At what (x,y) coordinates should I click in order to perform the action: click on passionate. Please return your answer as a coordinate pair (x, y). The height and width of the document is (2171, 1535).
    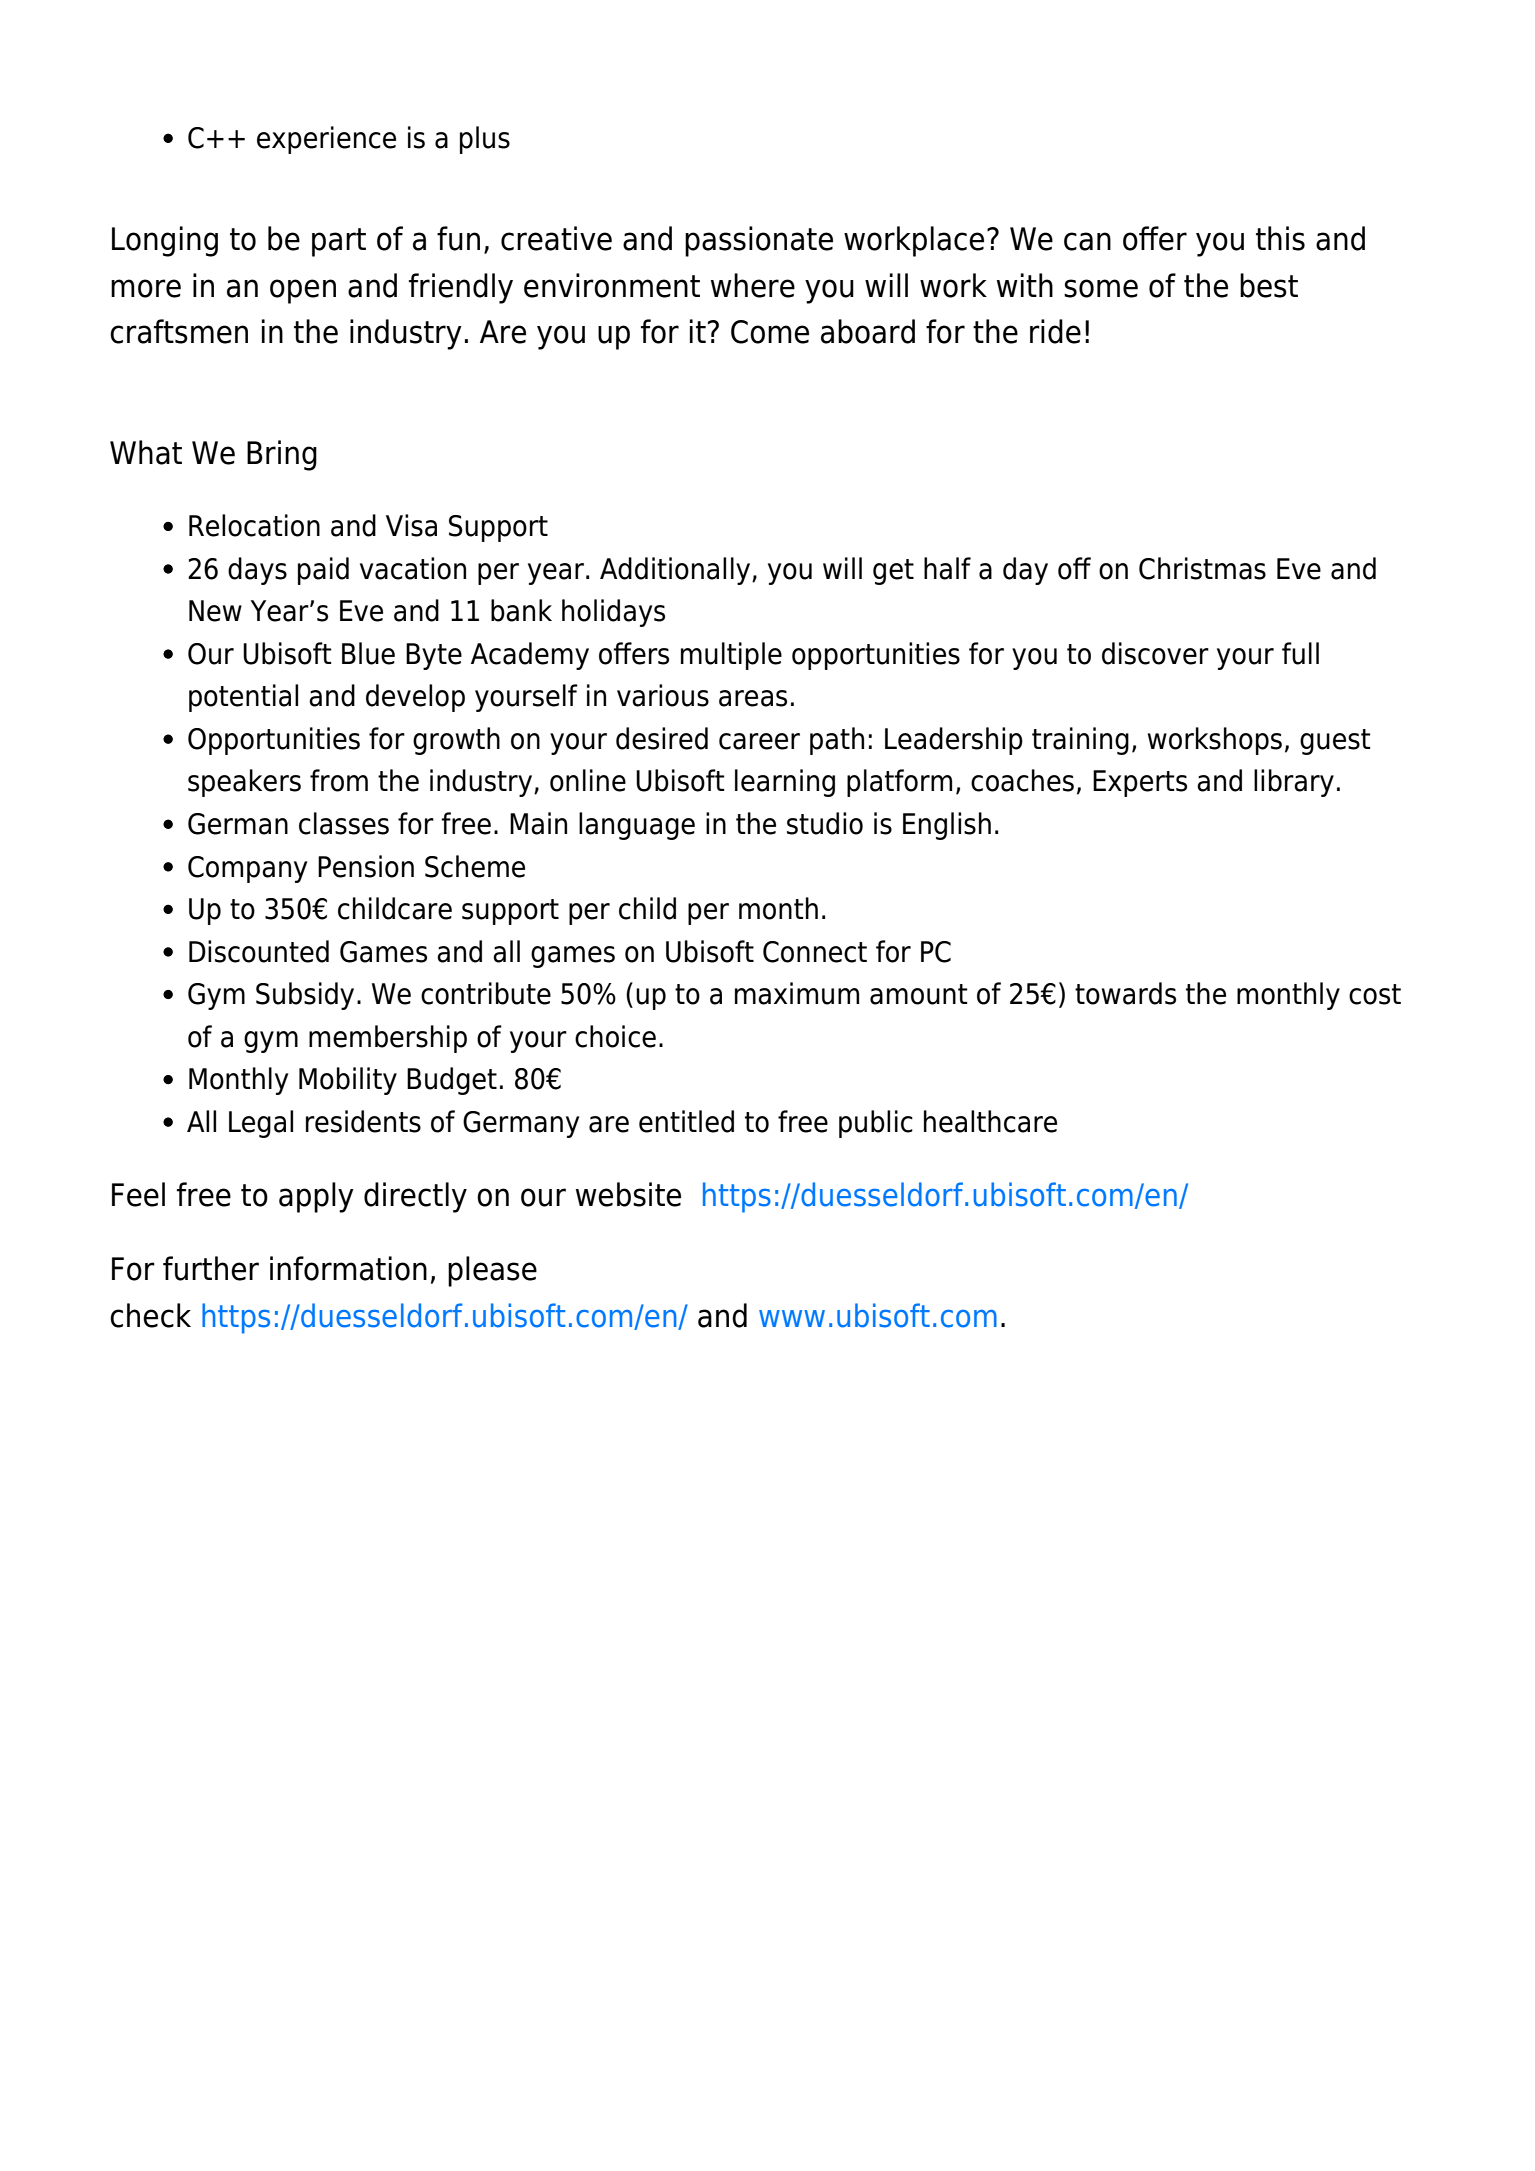
    Looking at the image, I should click on (759, 241).
